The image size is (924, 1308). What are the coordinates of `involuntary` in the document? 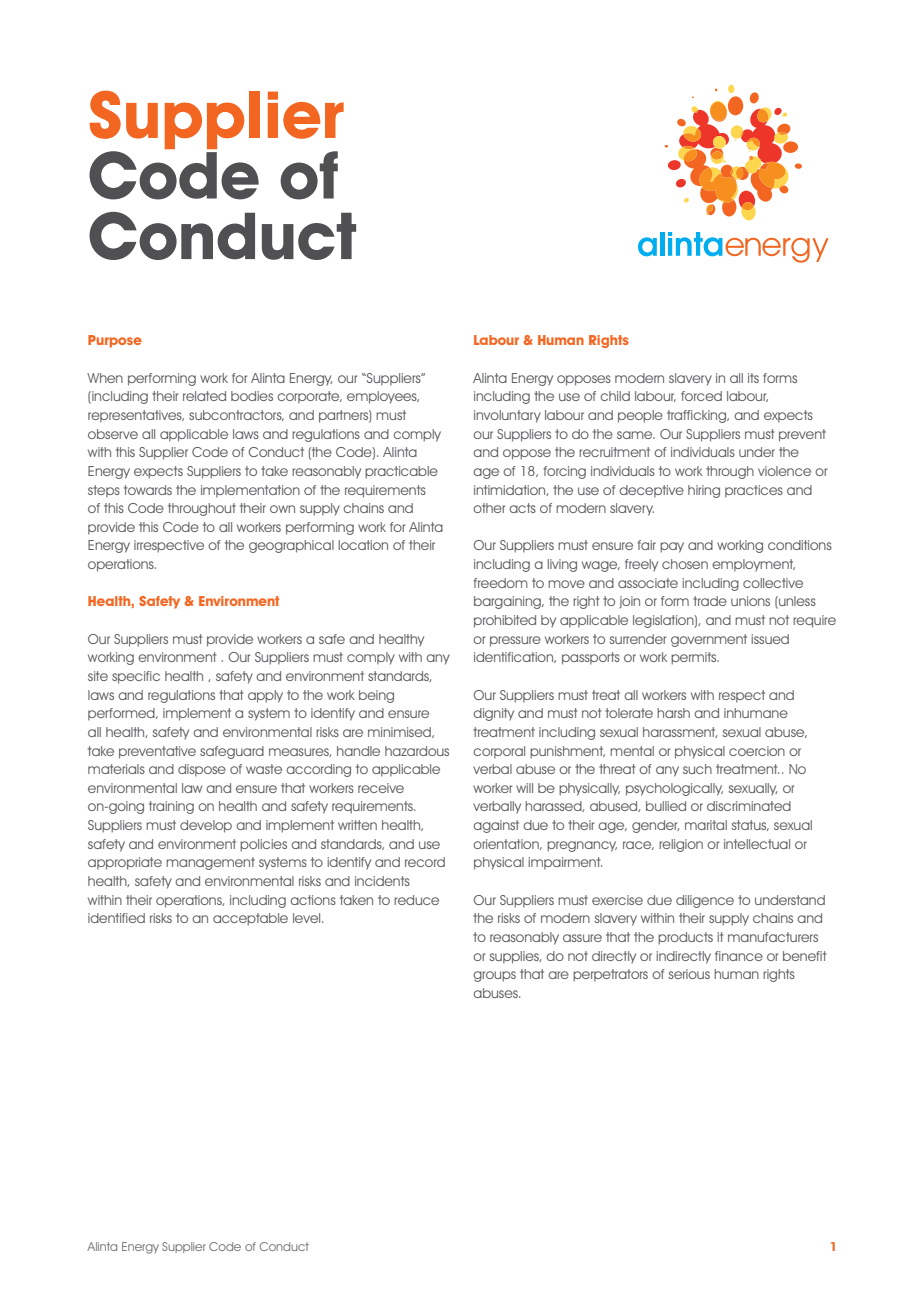 It's located at (507, 416).
